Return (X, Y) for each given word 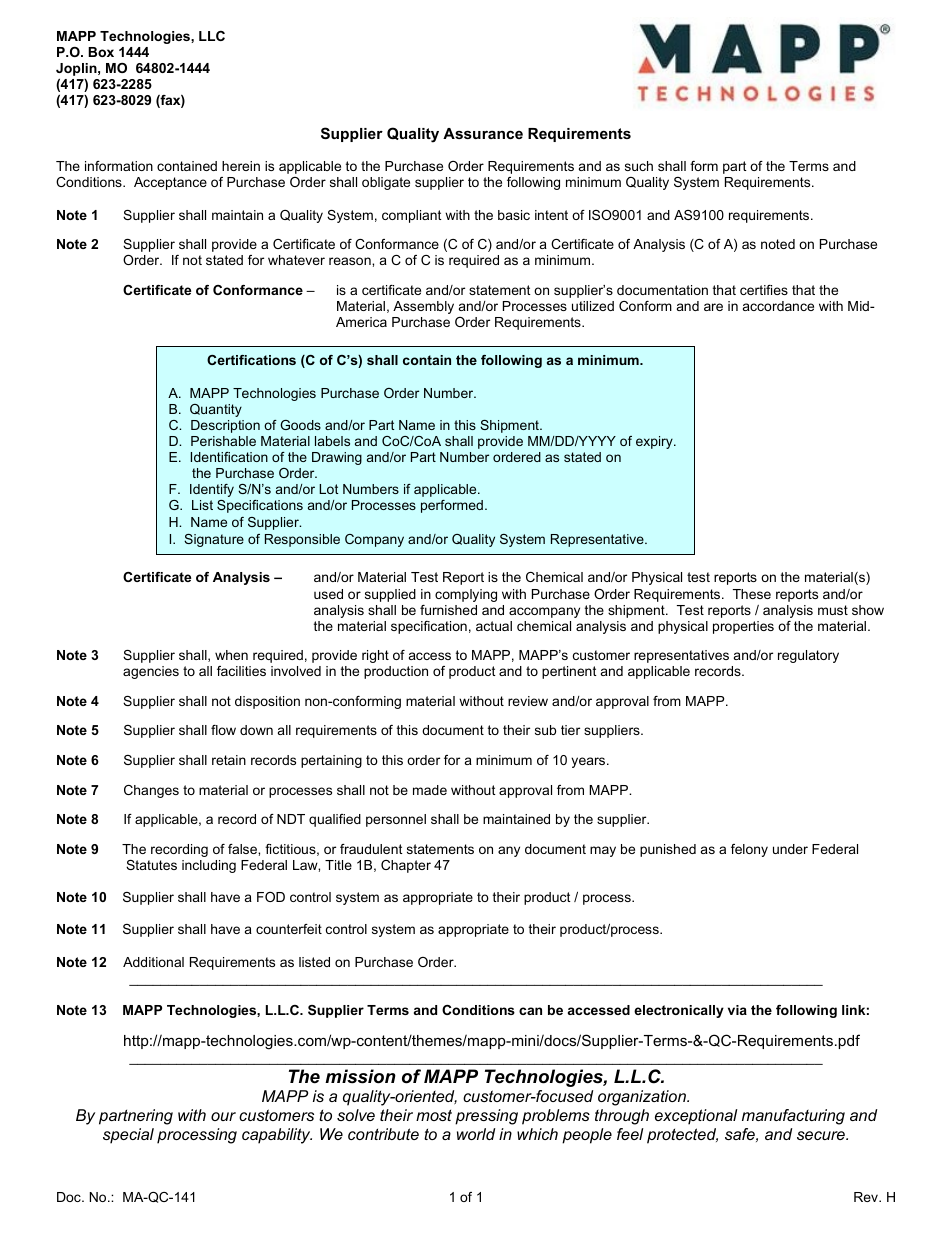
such (639, 166)
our (223, 1116)
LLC (212, 36)
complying (466, 595)
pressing (486, 1117)
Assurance (483, 133)
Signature (214, 540)
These (752, 594)
